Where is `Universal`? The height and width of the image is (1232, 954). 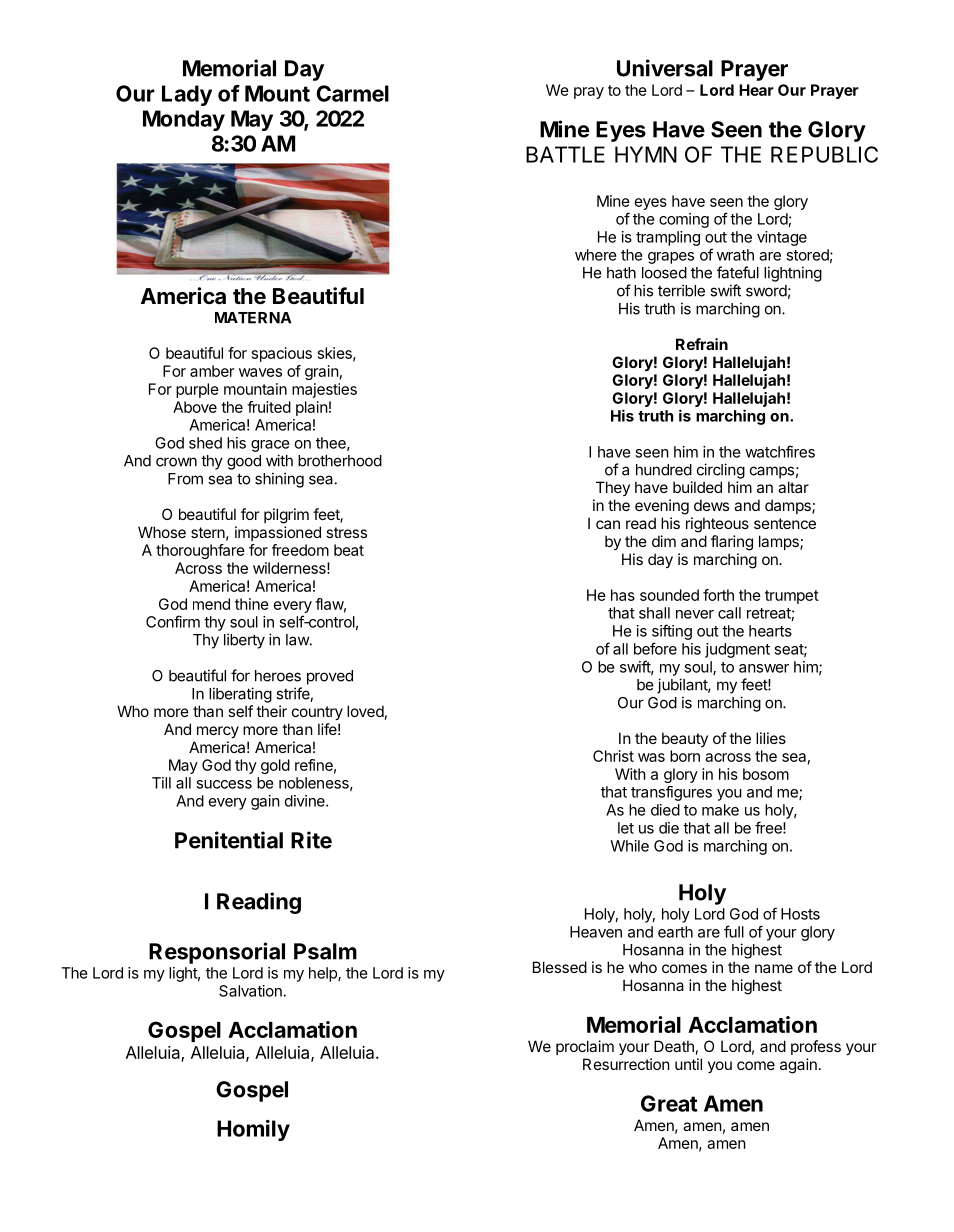 Universal is located at coordinates (665, 68).
